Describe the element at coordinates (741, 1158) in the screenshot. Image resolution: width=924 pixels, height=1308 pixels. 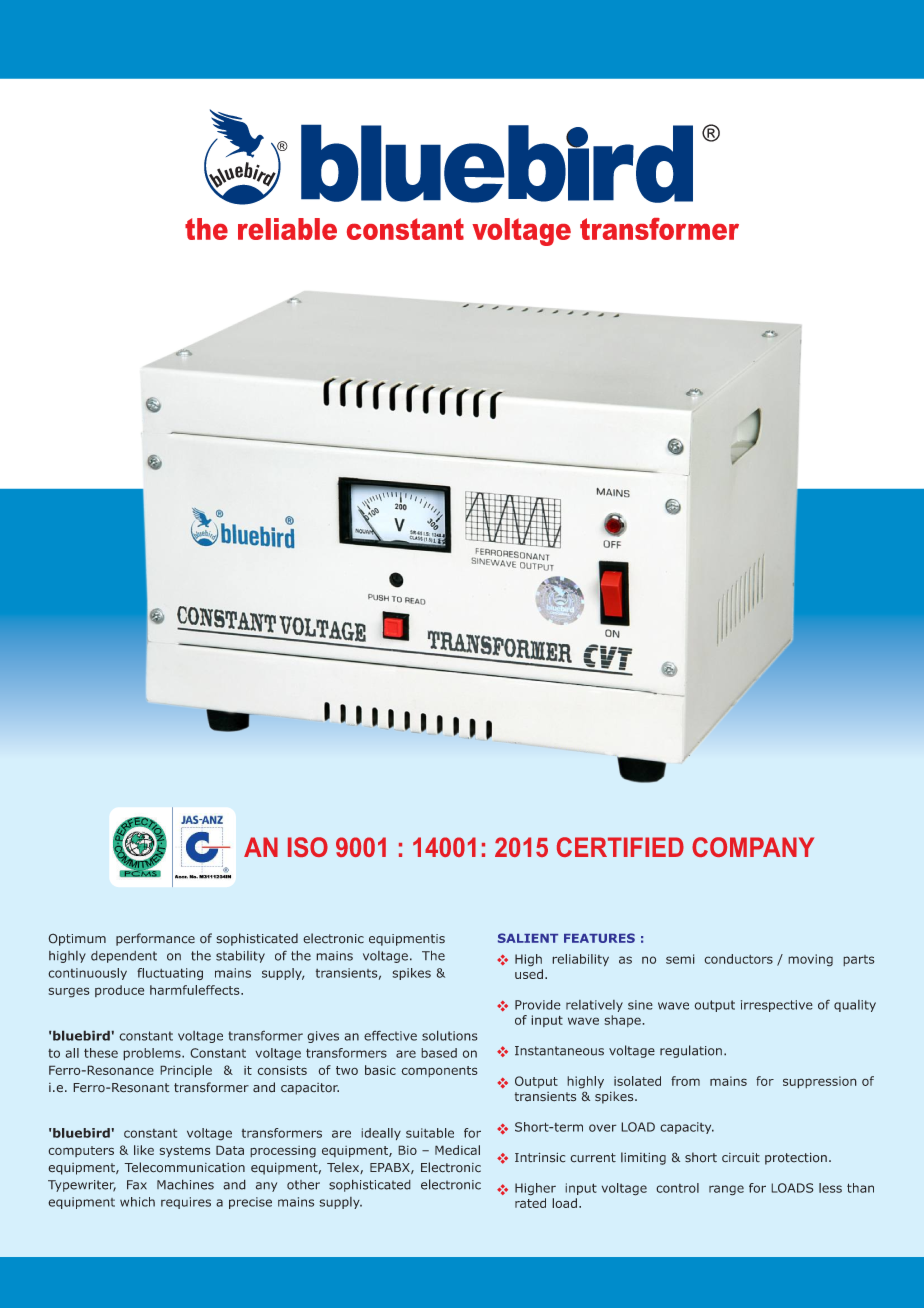
I see `circuit` at that location.
